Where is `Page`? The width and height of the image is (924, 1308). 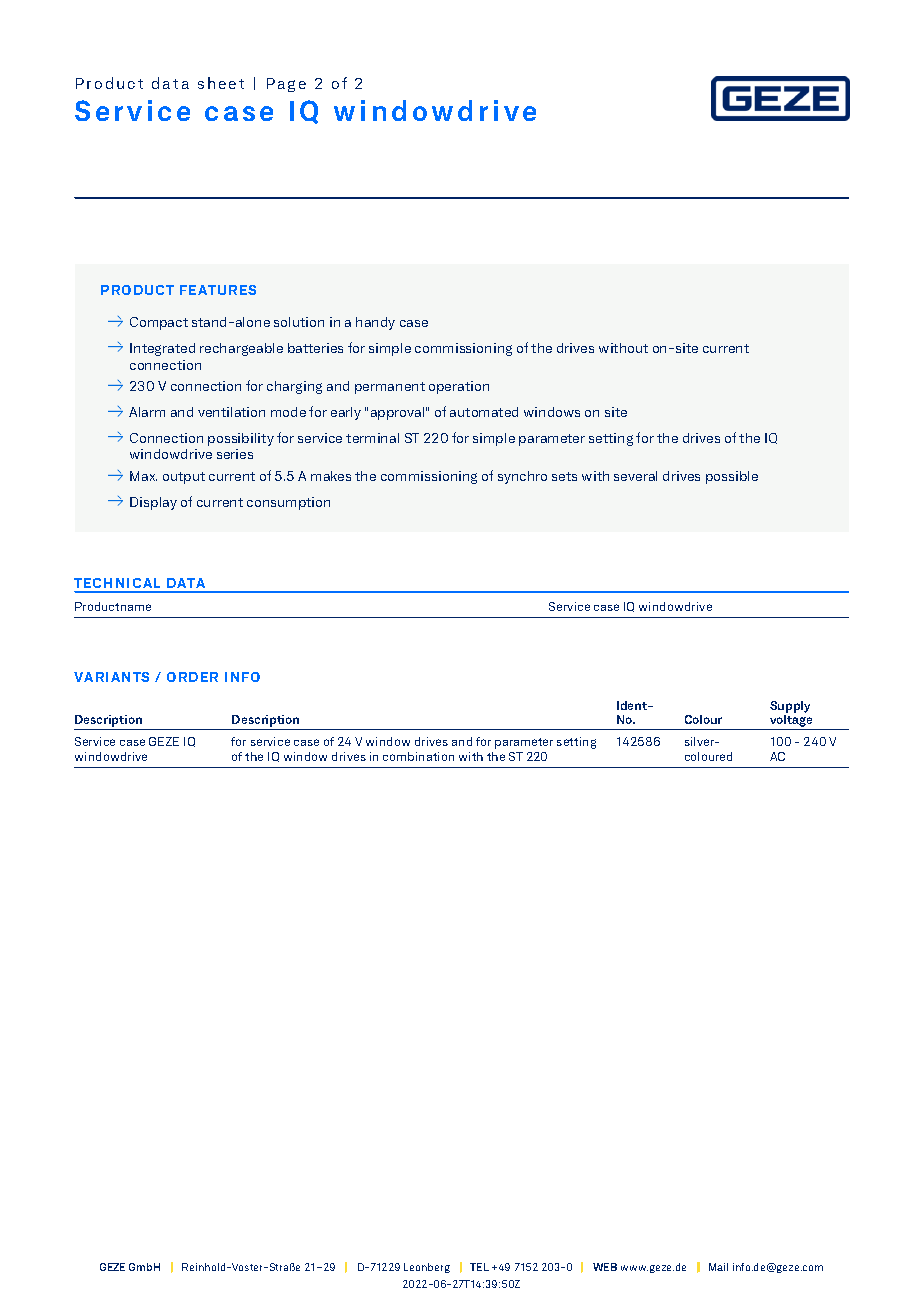 Page is located at coordinates (286, 85).
